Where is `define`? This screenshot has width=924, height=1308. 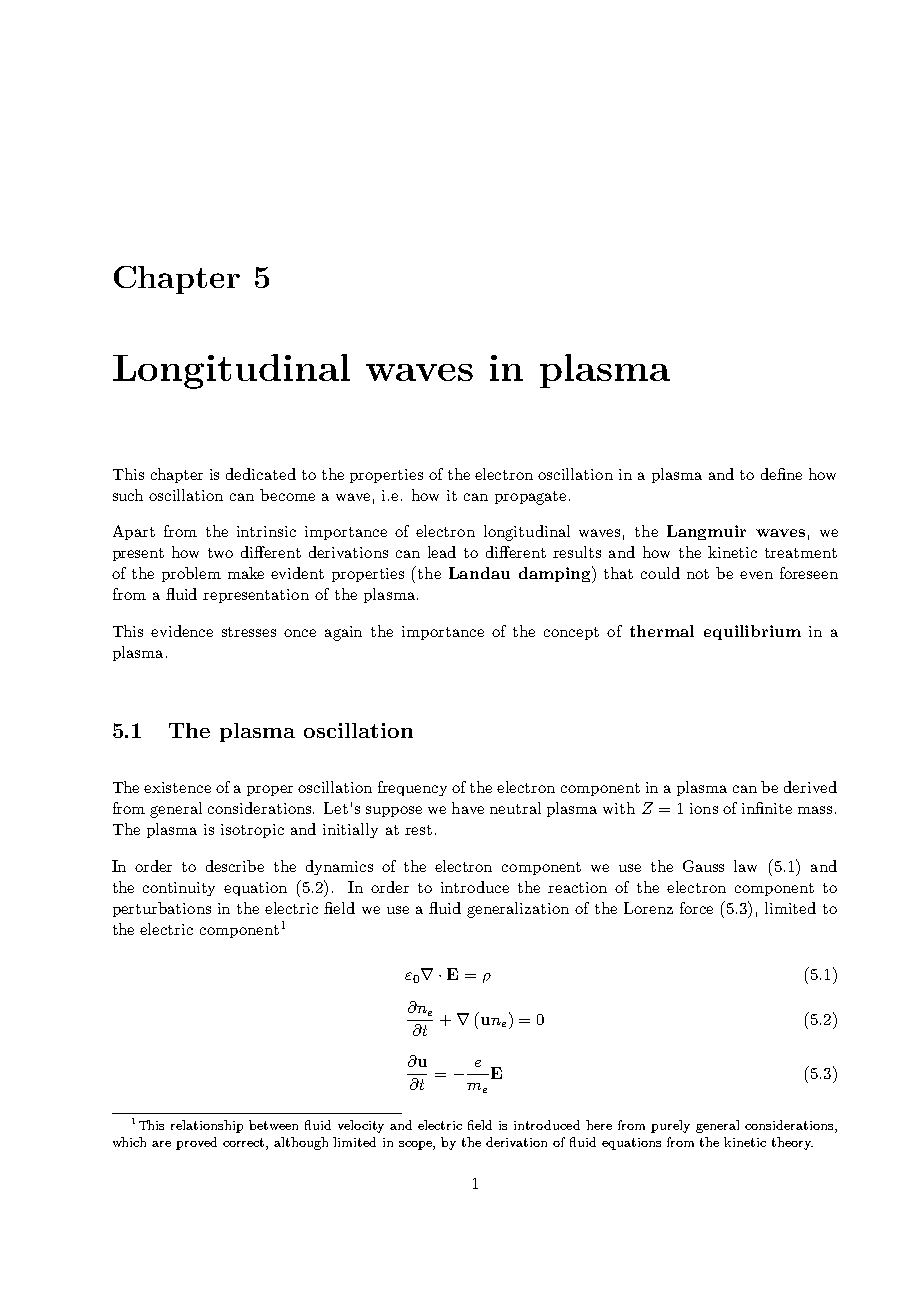
define is located at coordinates (781, 474).
